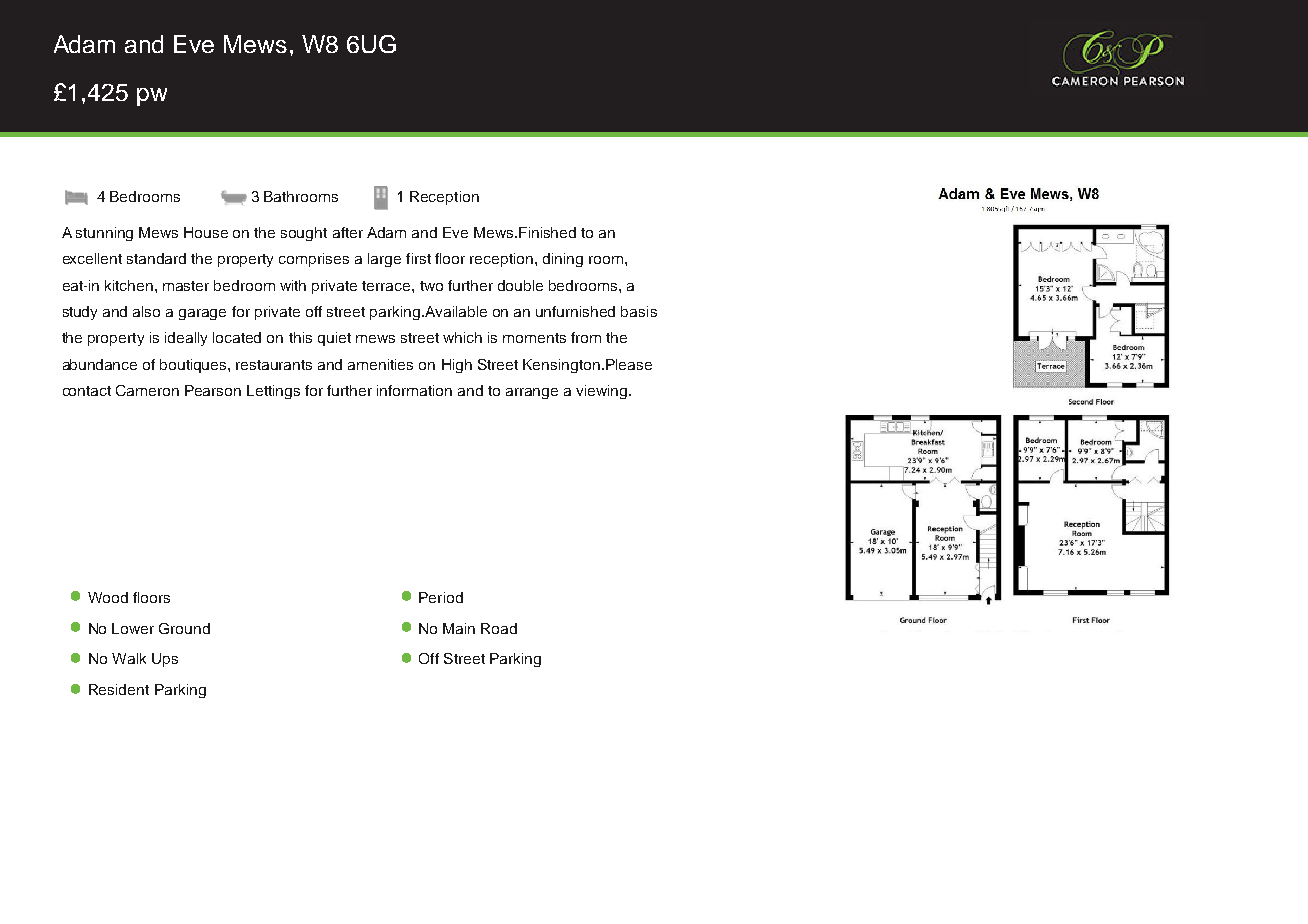 Image resolution: width=1308 pixels, height=924 pixels. What do you see at coordinates (603, 392) in the image?
I see `viewing` at bounding box center [603, 392].
